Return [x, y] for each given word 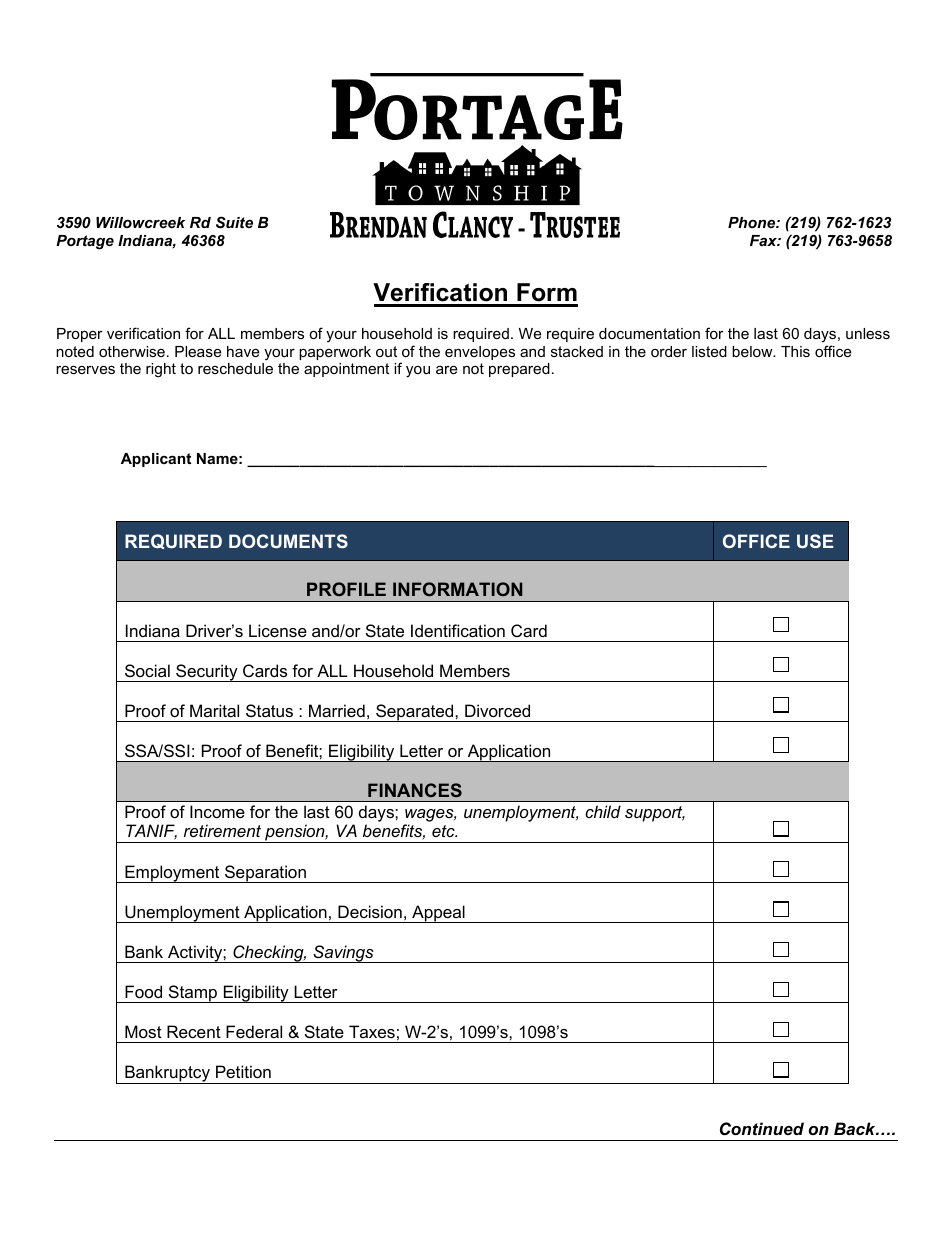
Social [147, 670]
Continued [762, 1129]
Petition [243, 1071]
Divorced [497, 710]
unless [868, 333]
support [655, 814]
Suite [234, 222]
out [386, 351]
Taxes [372, 1031]
